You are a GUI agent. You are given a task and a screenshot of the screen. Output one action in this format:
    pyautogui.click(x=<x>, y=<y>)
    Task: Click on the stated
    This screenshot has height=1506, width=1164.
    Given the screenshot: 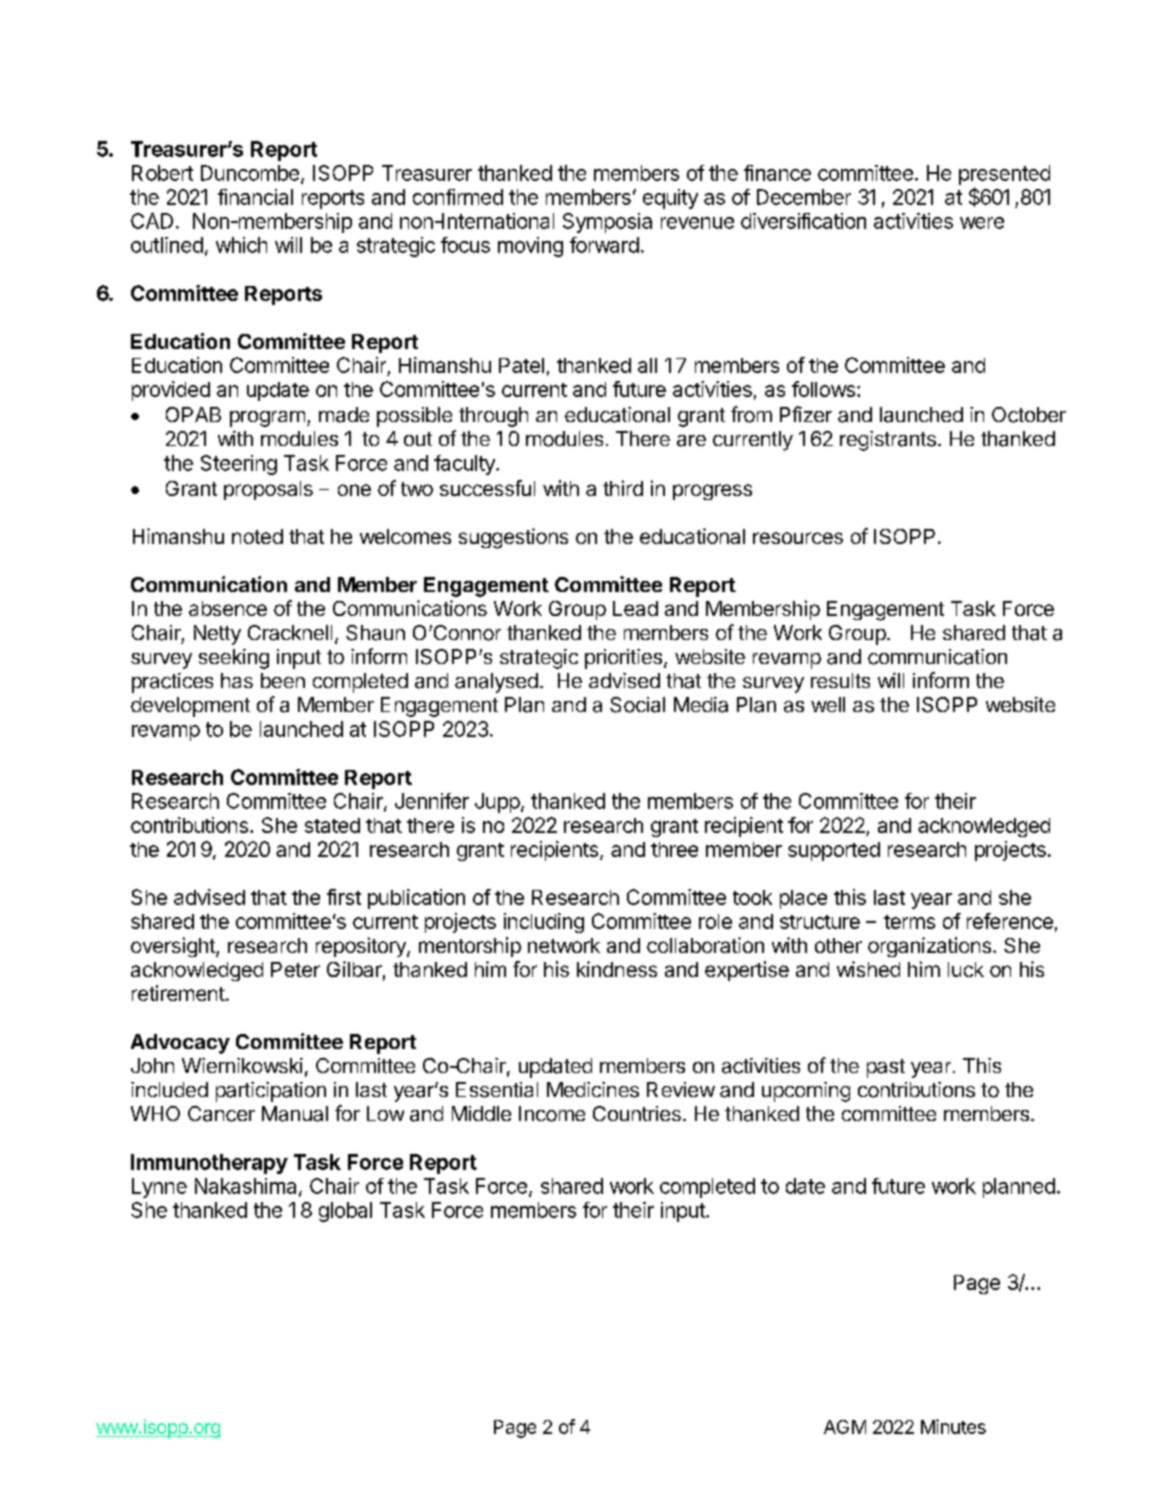 What is the action you would take?
    pyautogui.click(x=332, y=825)
